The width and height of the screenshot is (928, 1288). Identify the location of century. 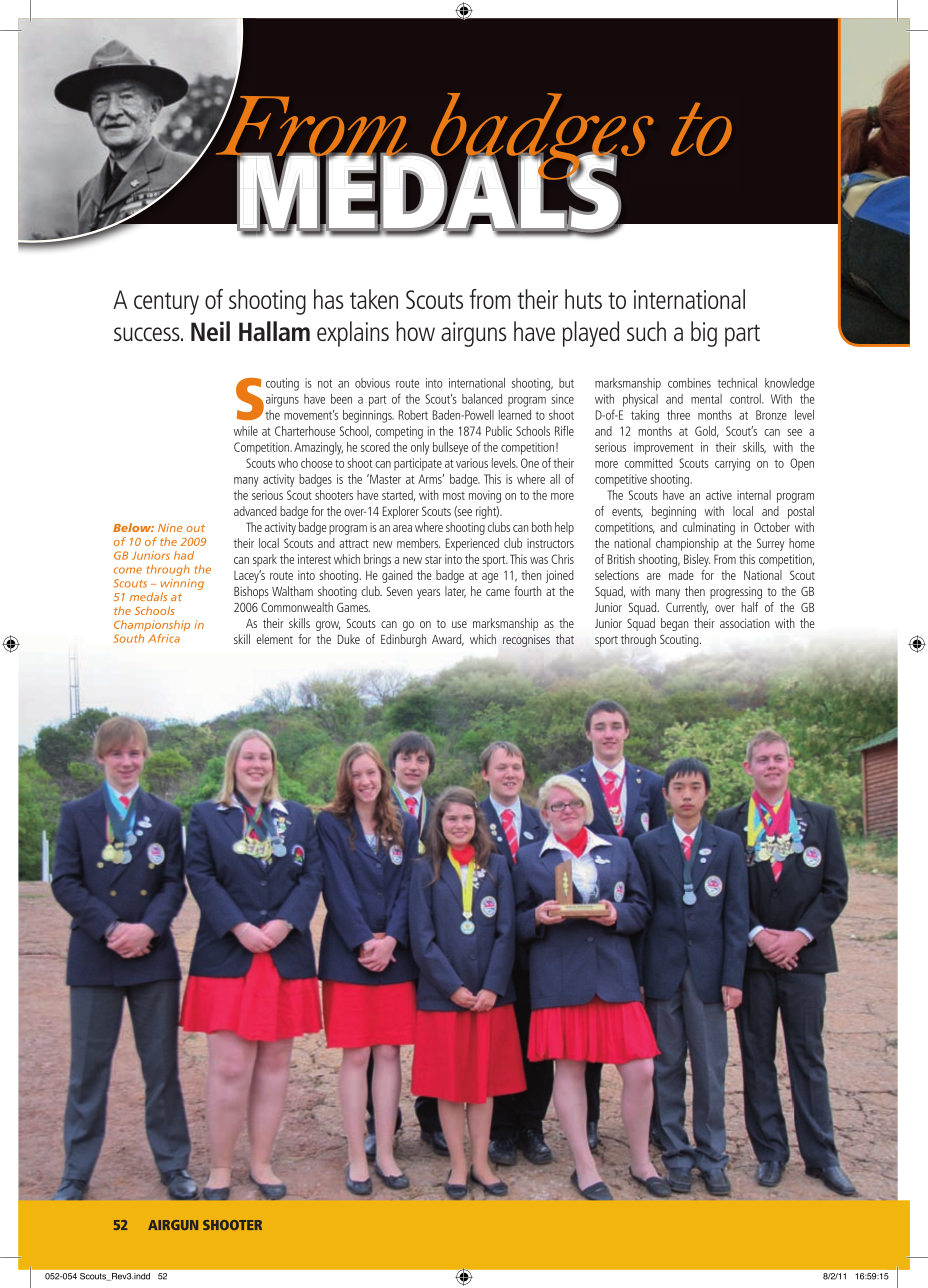
(166, 303).
